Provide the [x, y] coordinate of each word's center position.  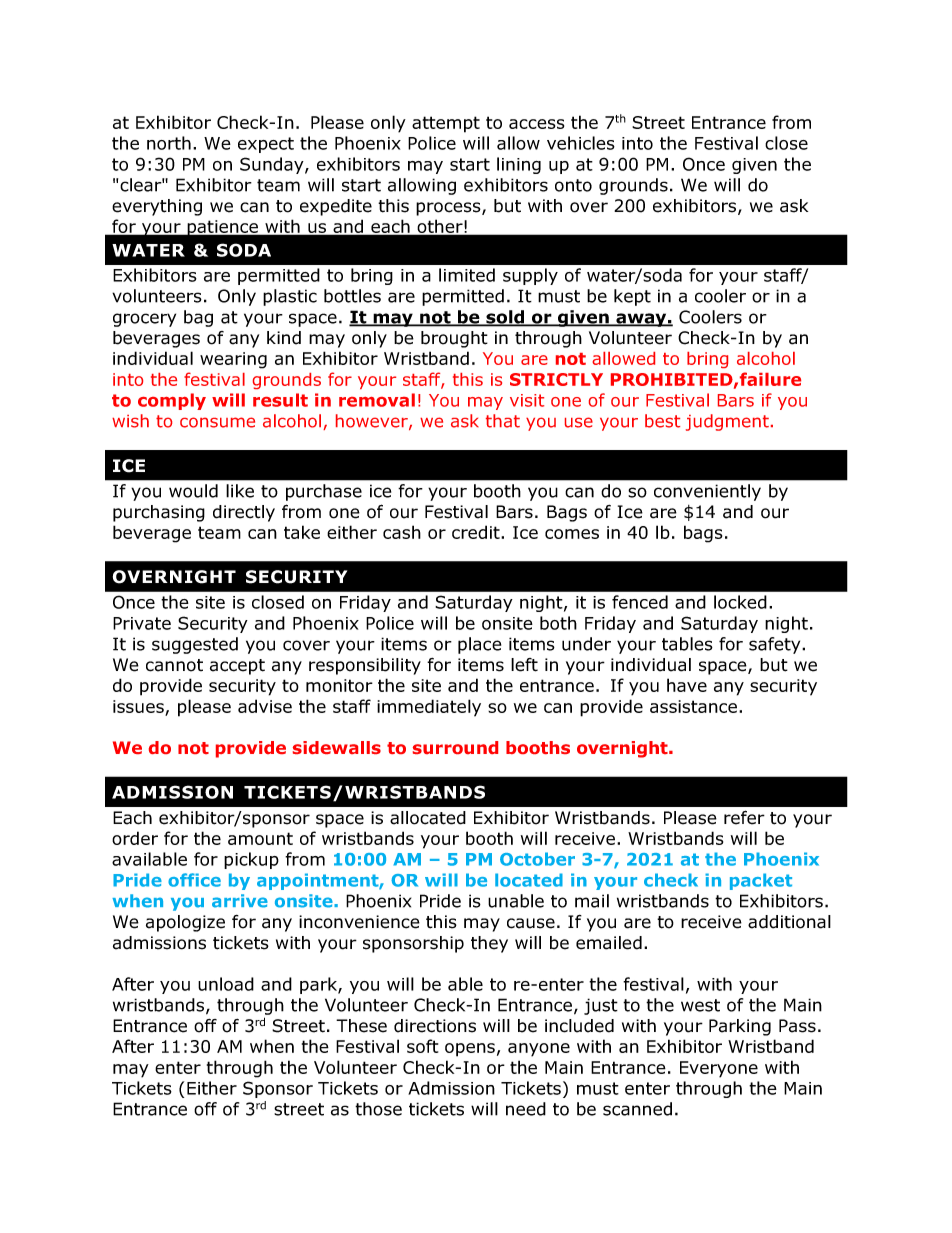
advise [265, 706]
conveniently [707, 492]
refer [744, 817]
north [169, 143]
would [193, 491]
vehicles [581, 143]
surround [455, 747]
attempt [446, 124]
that [503, 421]
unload [226, 984]
